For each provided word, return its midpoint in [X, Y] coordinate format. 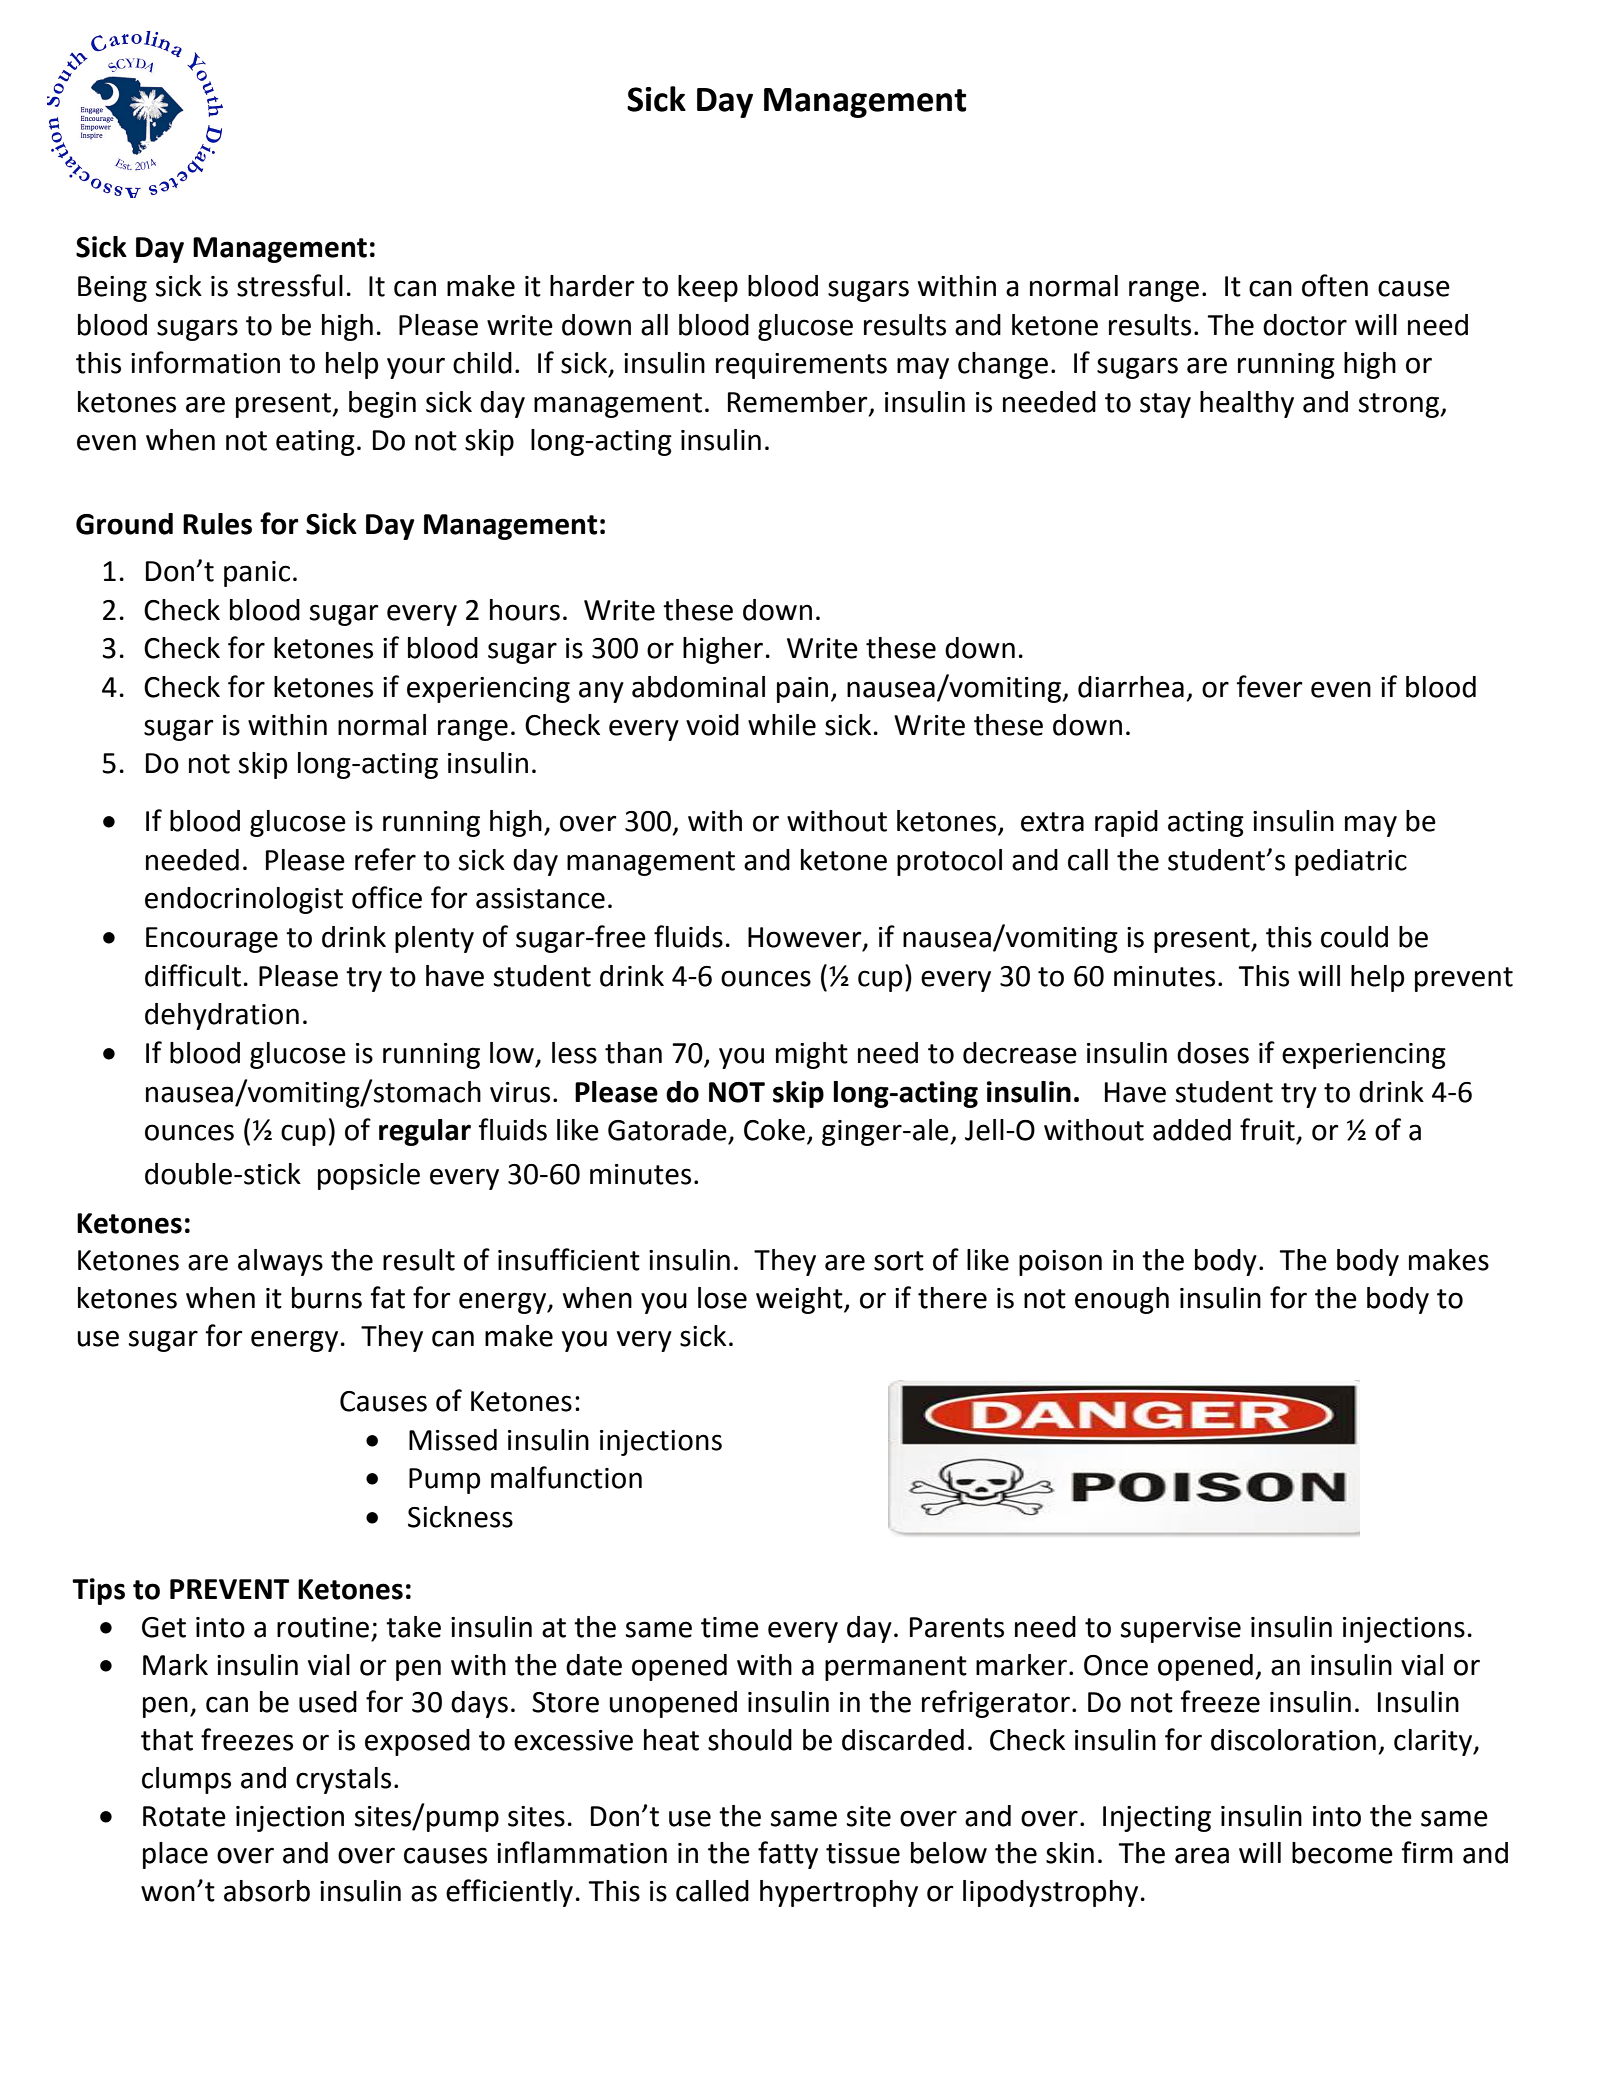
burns [327, 1298]
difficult [193, 975]
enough [1122, 1300]
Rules [217, 524]
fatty [788, 1855]
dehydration [222, 1016]
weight [800, 1300]
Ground [124, 524]
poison [1060, 1263]
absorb [267, 1891]
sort [899, 1261]
